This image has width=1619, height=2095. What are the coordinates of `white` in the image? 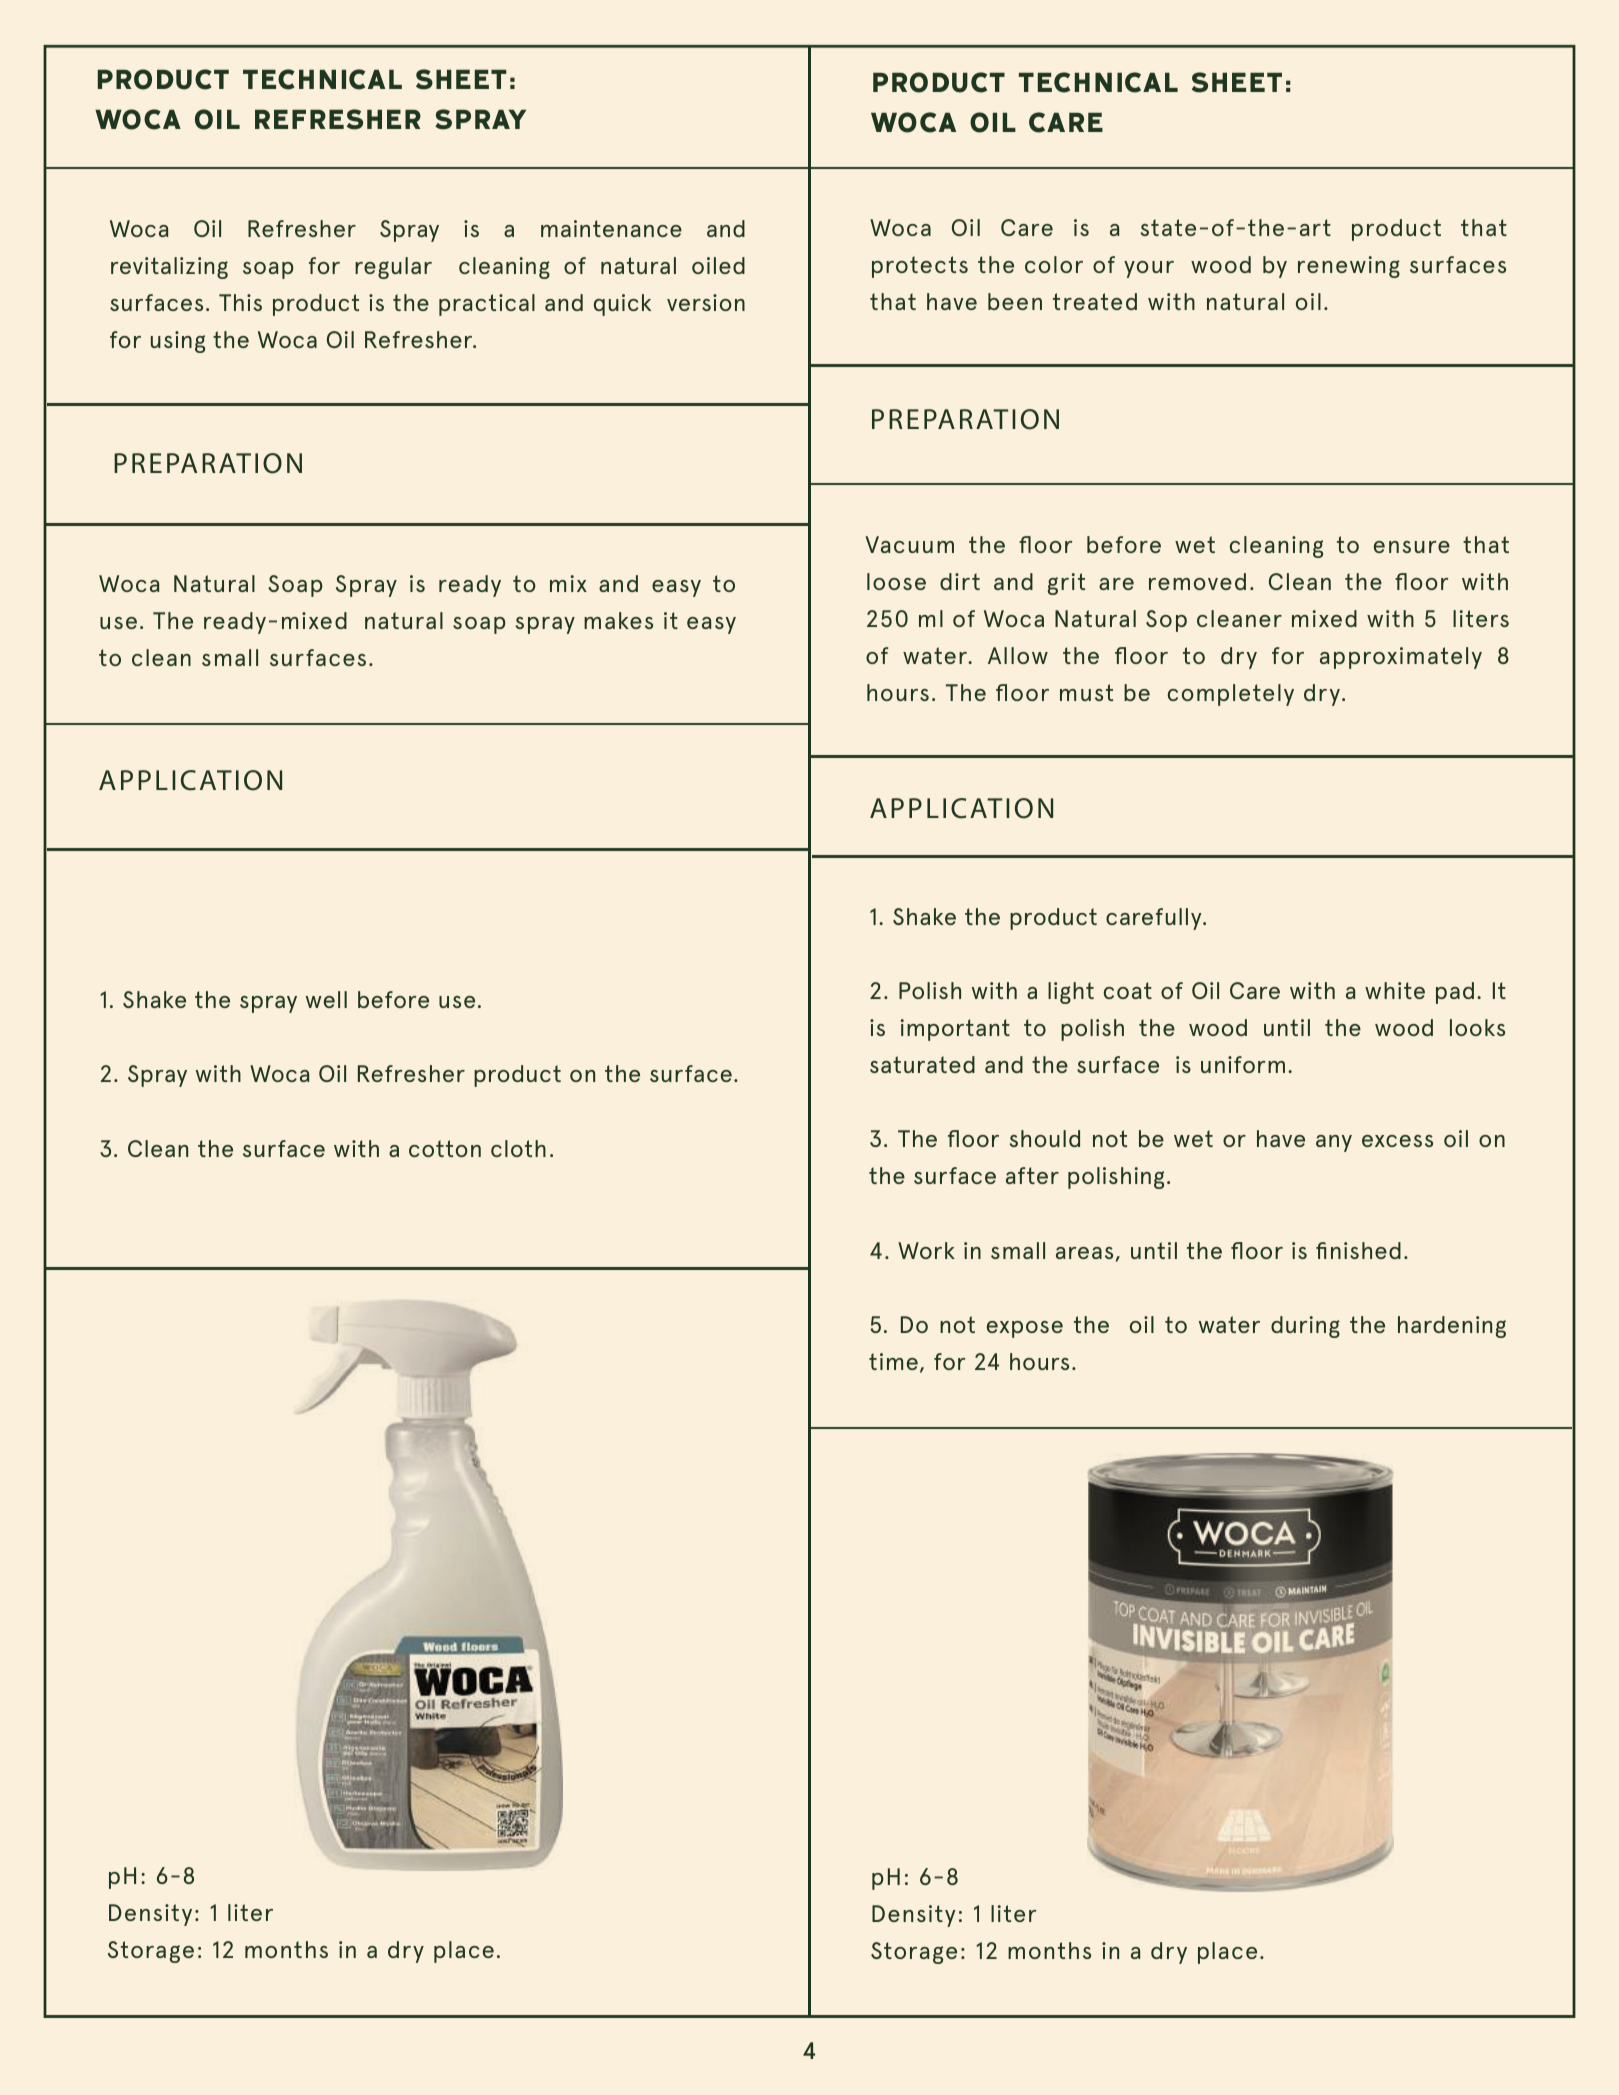 It's located at (1395, 990).
